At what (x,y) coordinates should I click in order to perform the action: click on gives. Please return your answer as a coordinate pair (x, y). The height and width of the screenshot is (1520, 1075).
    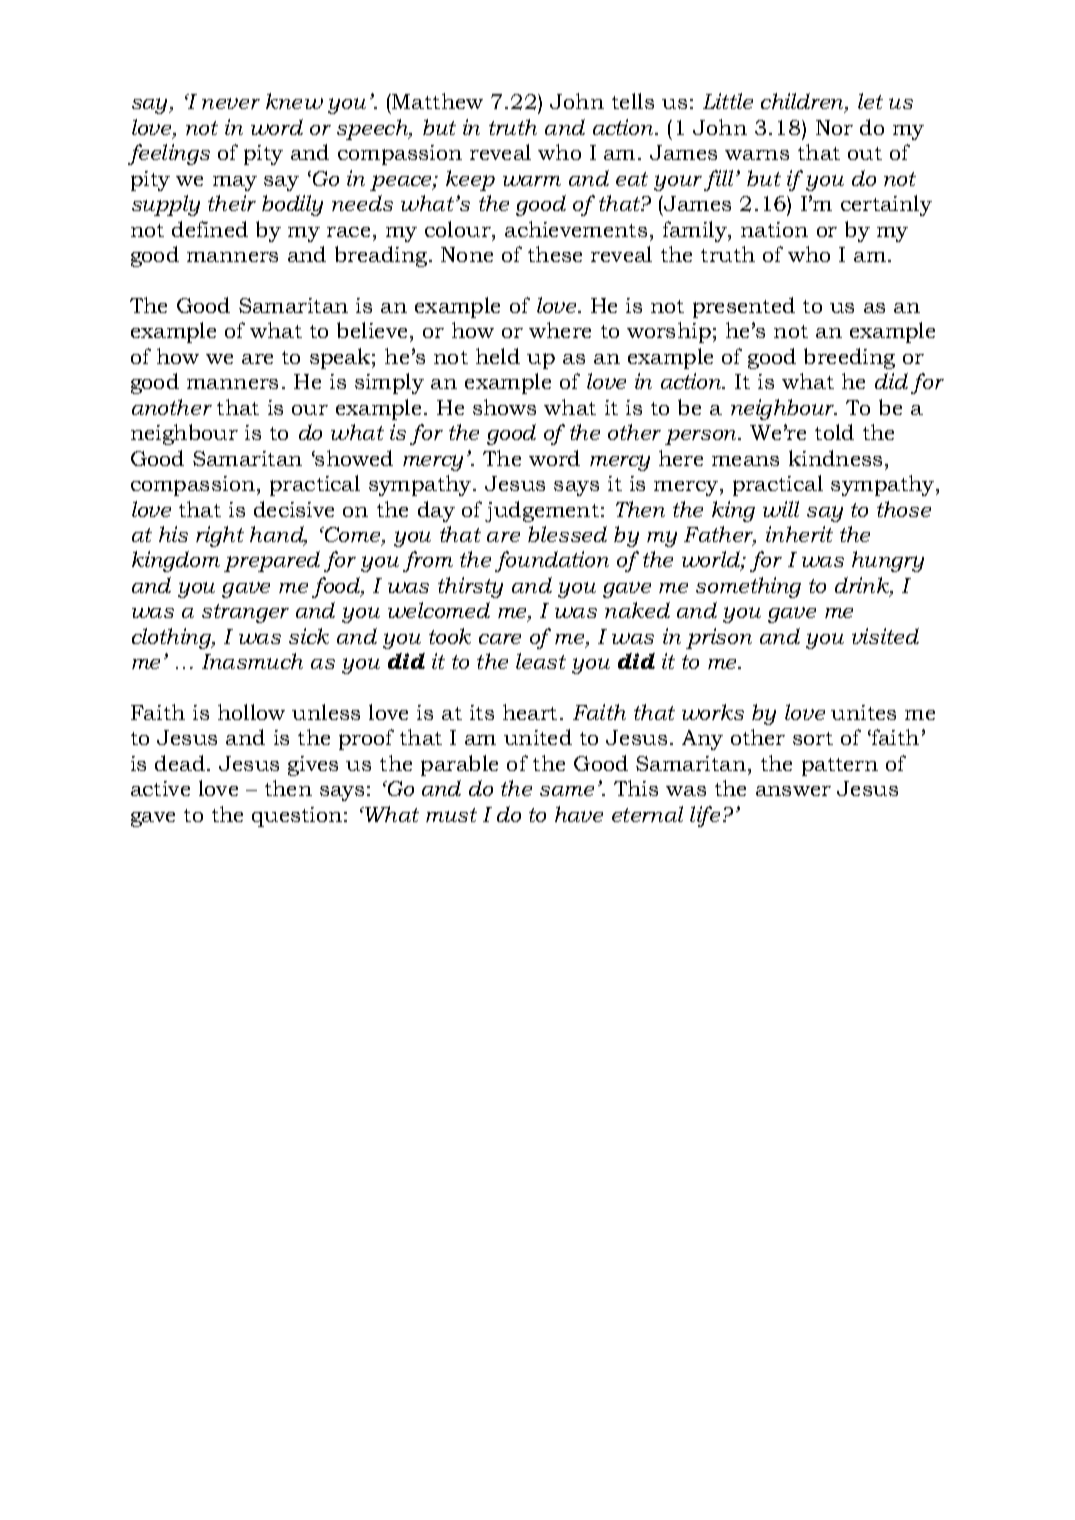
    Looking at the image, I should click on (313, 766).
